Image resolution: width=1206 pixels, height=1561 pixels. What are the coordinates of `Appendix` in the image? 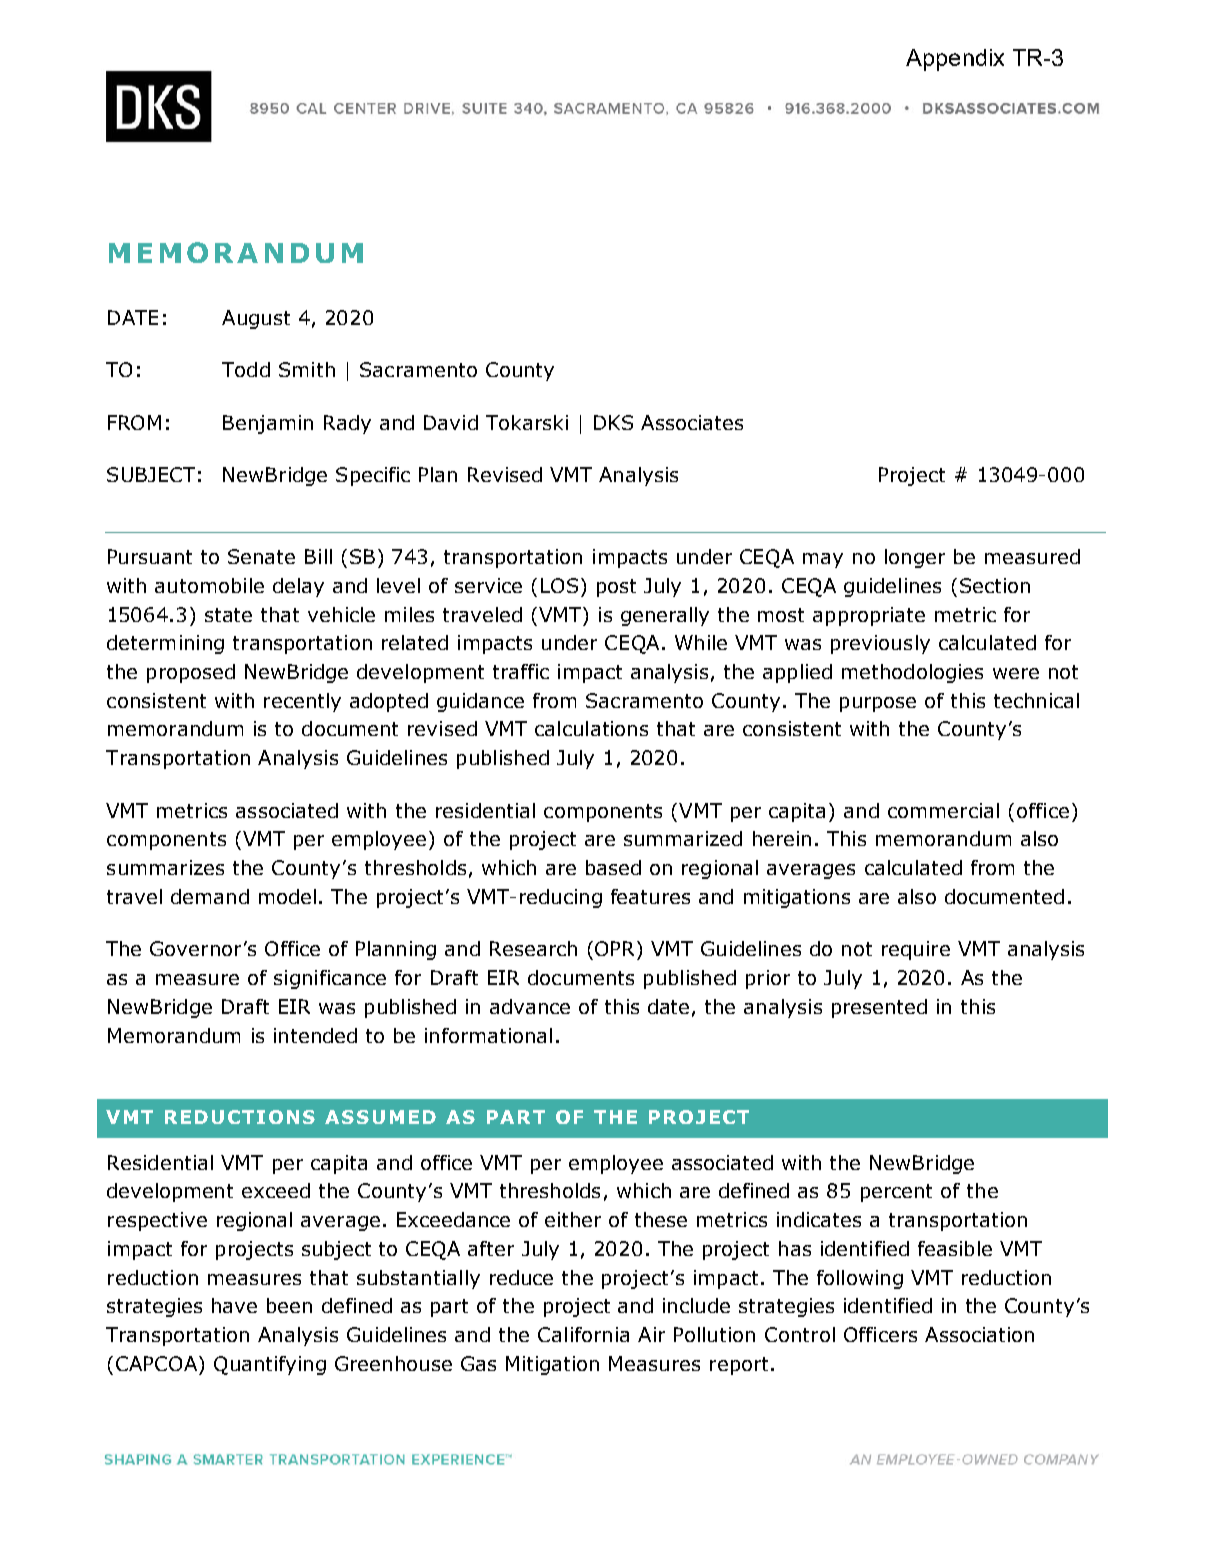 It's located at (955, 60).
